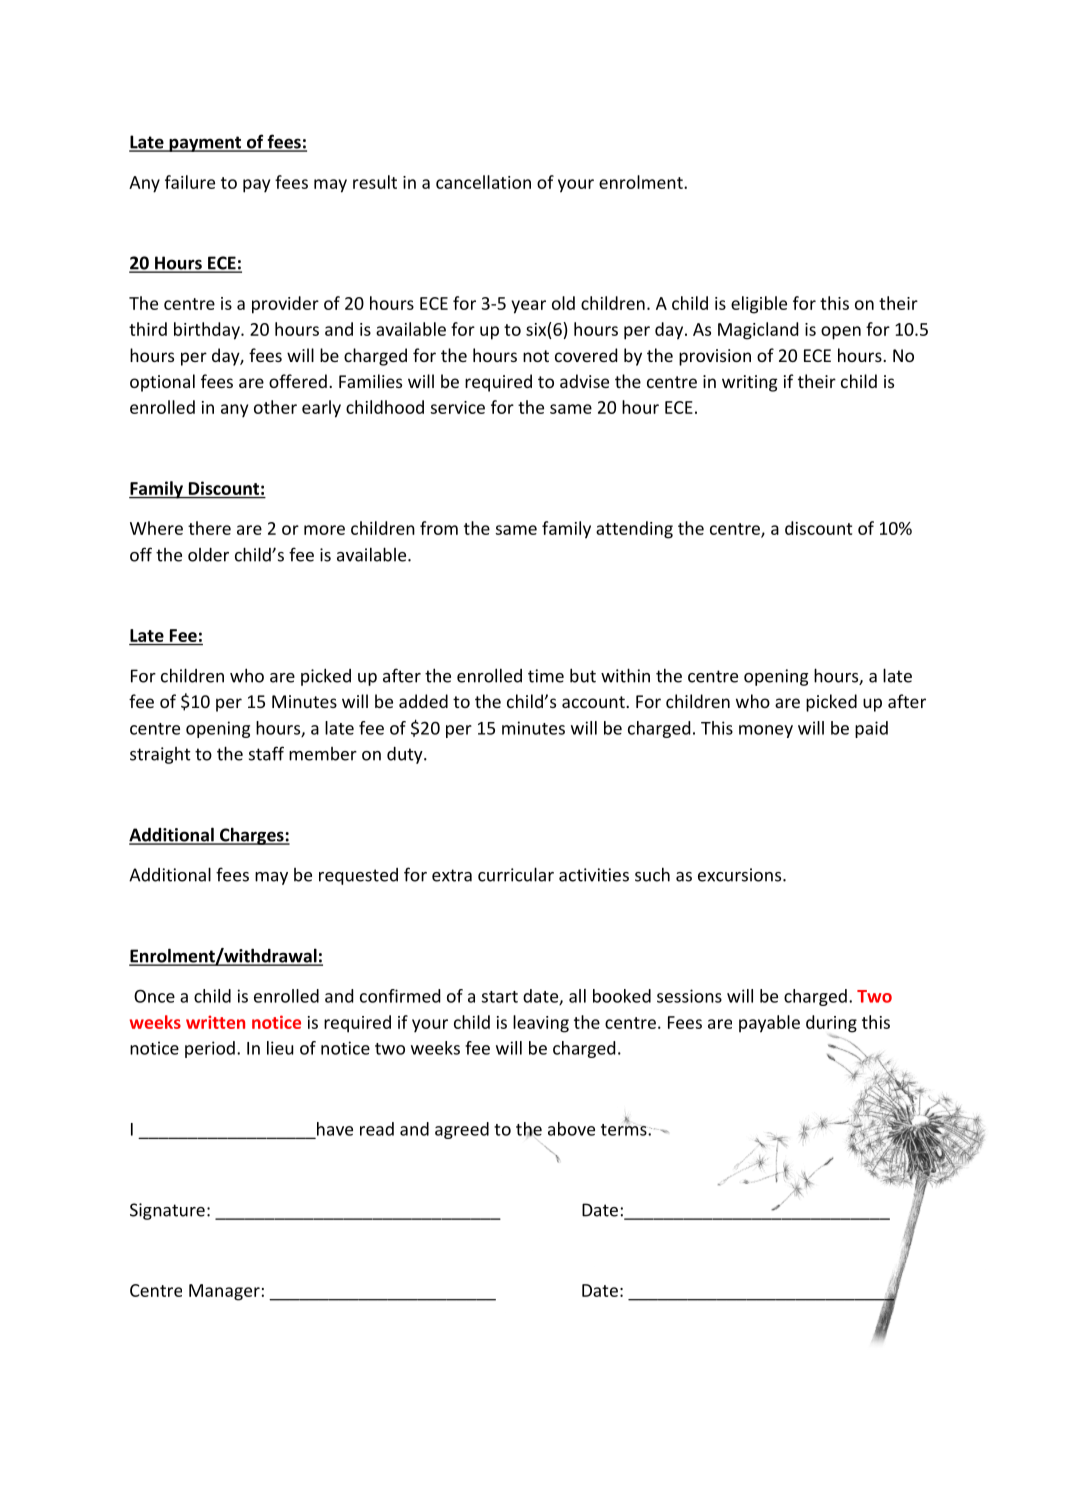  I want to click on start, so click(500, 997).
